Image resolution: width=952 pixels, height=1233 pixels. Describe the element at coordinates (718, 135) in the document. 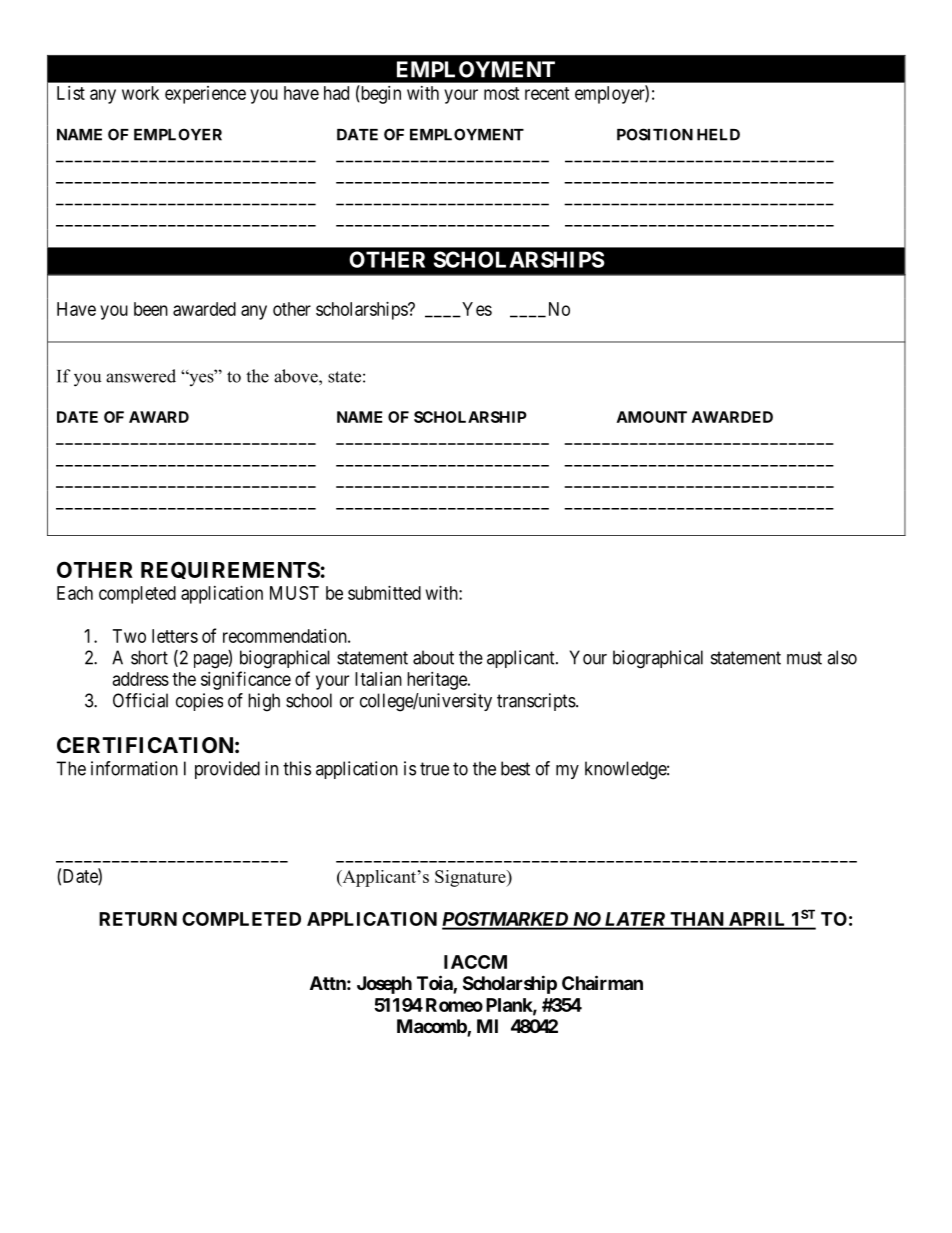

I see `HELD` at that location.
